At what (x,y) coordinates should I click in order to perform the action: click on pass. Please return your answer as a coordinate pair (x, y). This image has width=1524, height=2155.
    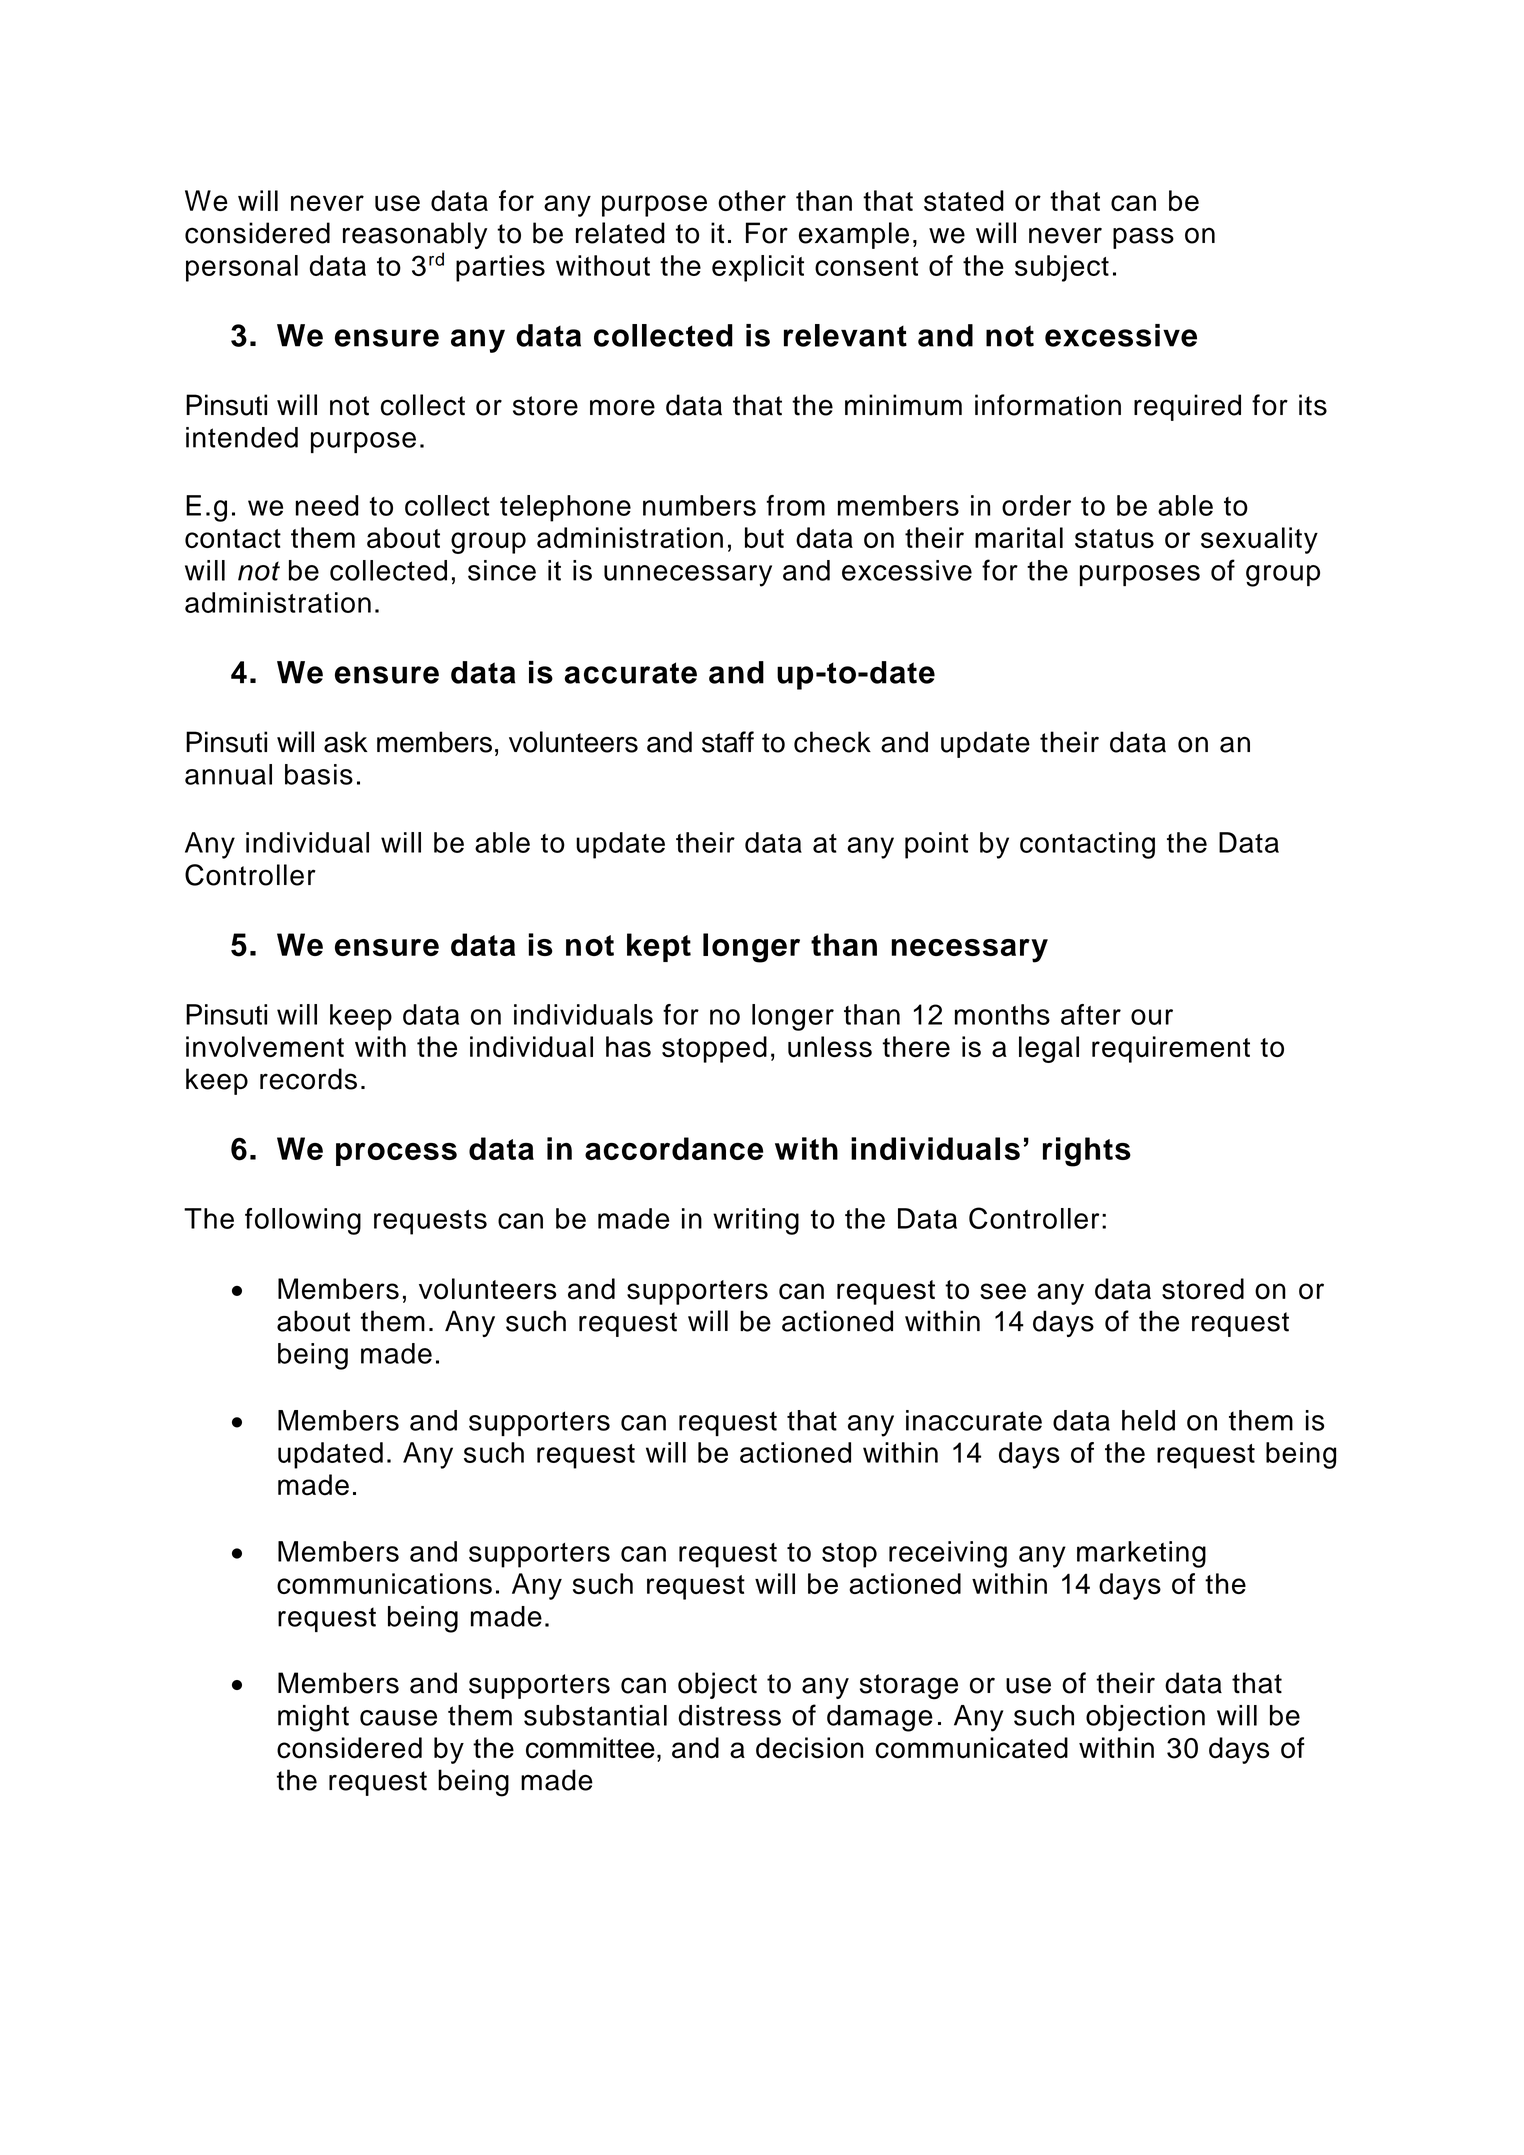
    Looking at the image, I should click on (1143, 238).
